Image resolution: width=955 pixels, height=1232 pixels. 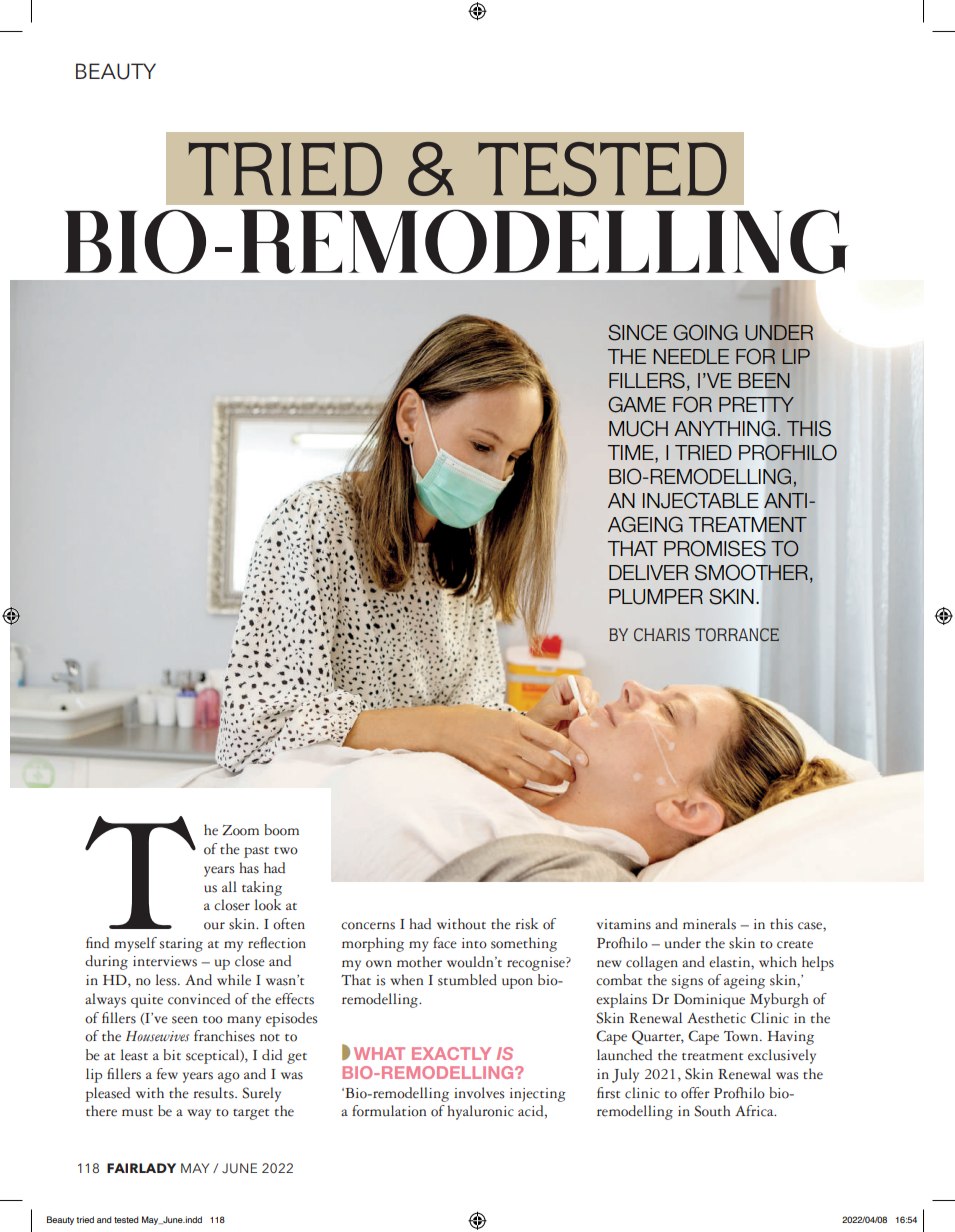 What do you see at coordinates (286, 851) in the screenshot?
I see `two` at bounding box center [286, 851].
